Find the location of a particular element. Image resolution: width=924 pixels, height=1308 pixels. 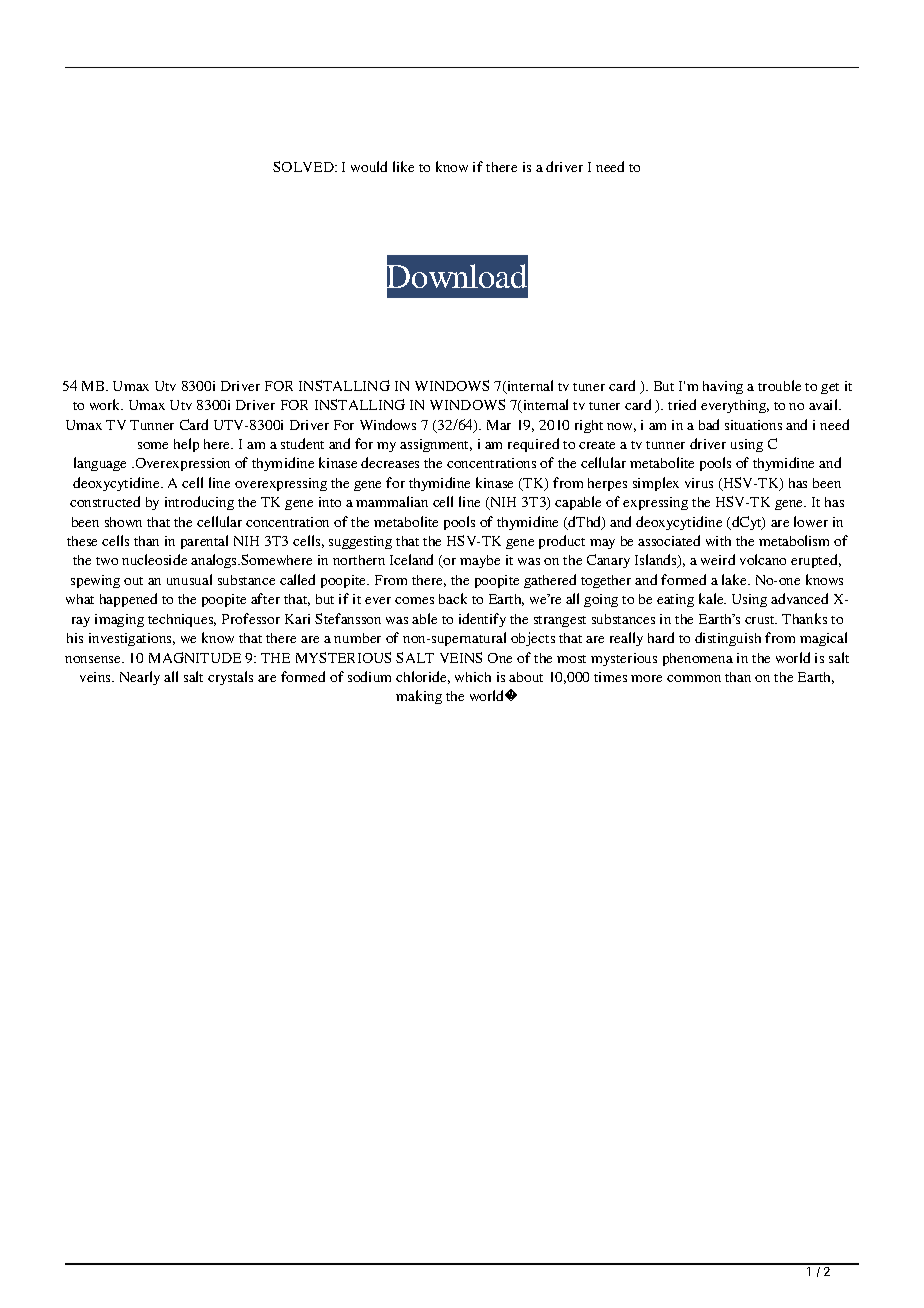

SOLVED is located at coordinates (304, 166).
